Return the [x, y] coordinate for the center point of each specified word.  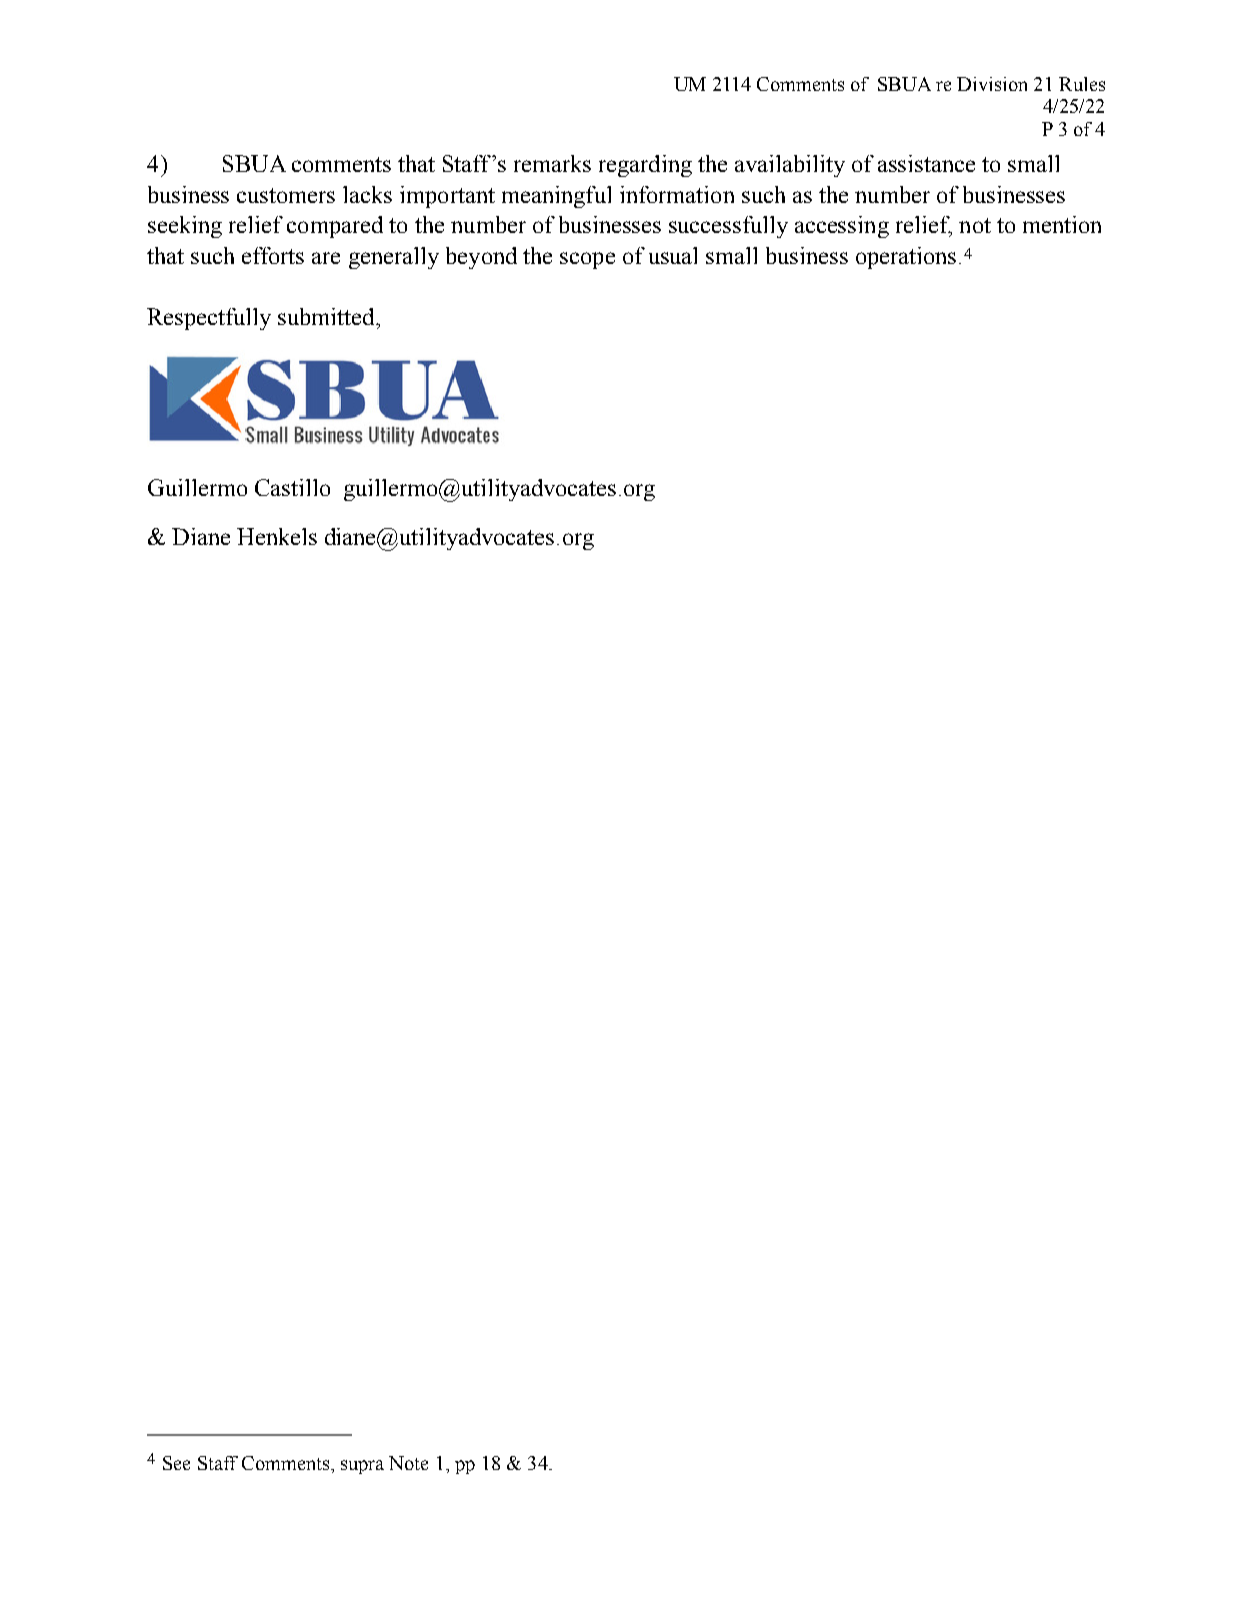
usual [673, 255]
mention [1062, 224]
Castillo [292, 487]
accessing [842, 227]
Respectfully [209, 319]
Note [408, 1463]
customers [286, 195]
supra [362, 1467]
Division [992, 84]
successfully [728, 227]
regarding [645, 166]
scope [587, 260]
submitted [327, 316]
